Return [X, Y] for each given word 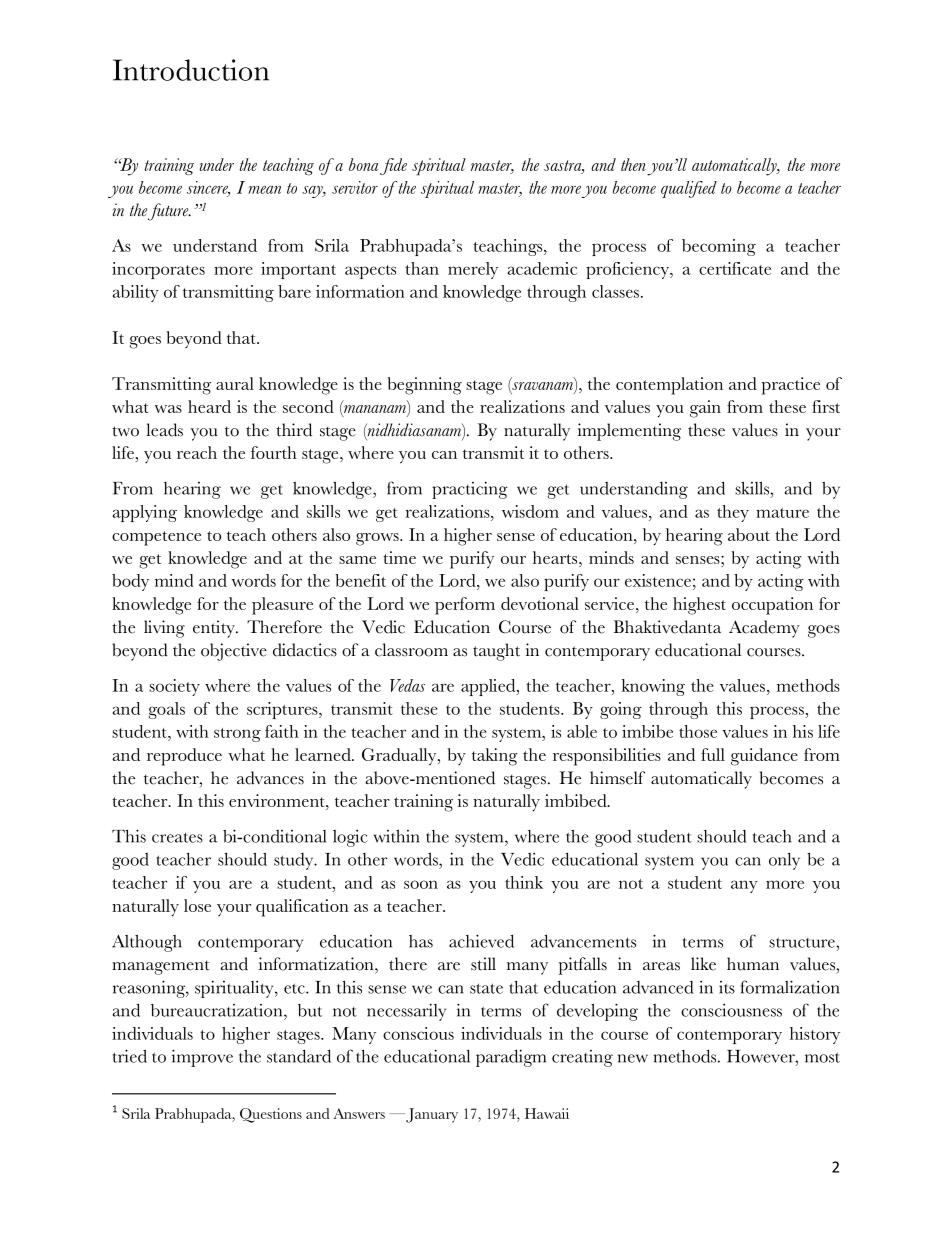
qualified [689, 189]
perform [465, 606]
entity [215, 629]
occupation [772, 606]
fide [393, 166]
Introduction [191, 70]
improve [202, 1058]
